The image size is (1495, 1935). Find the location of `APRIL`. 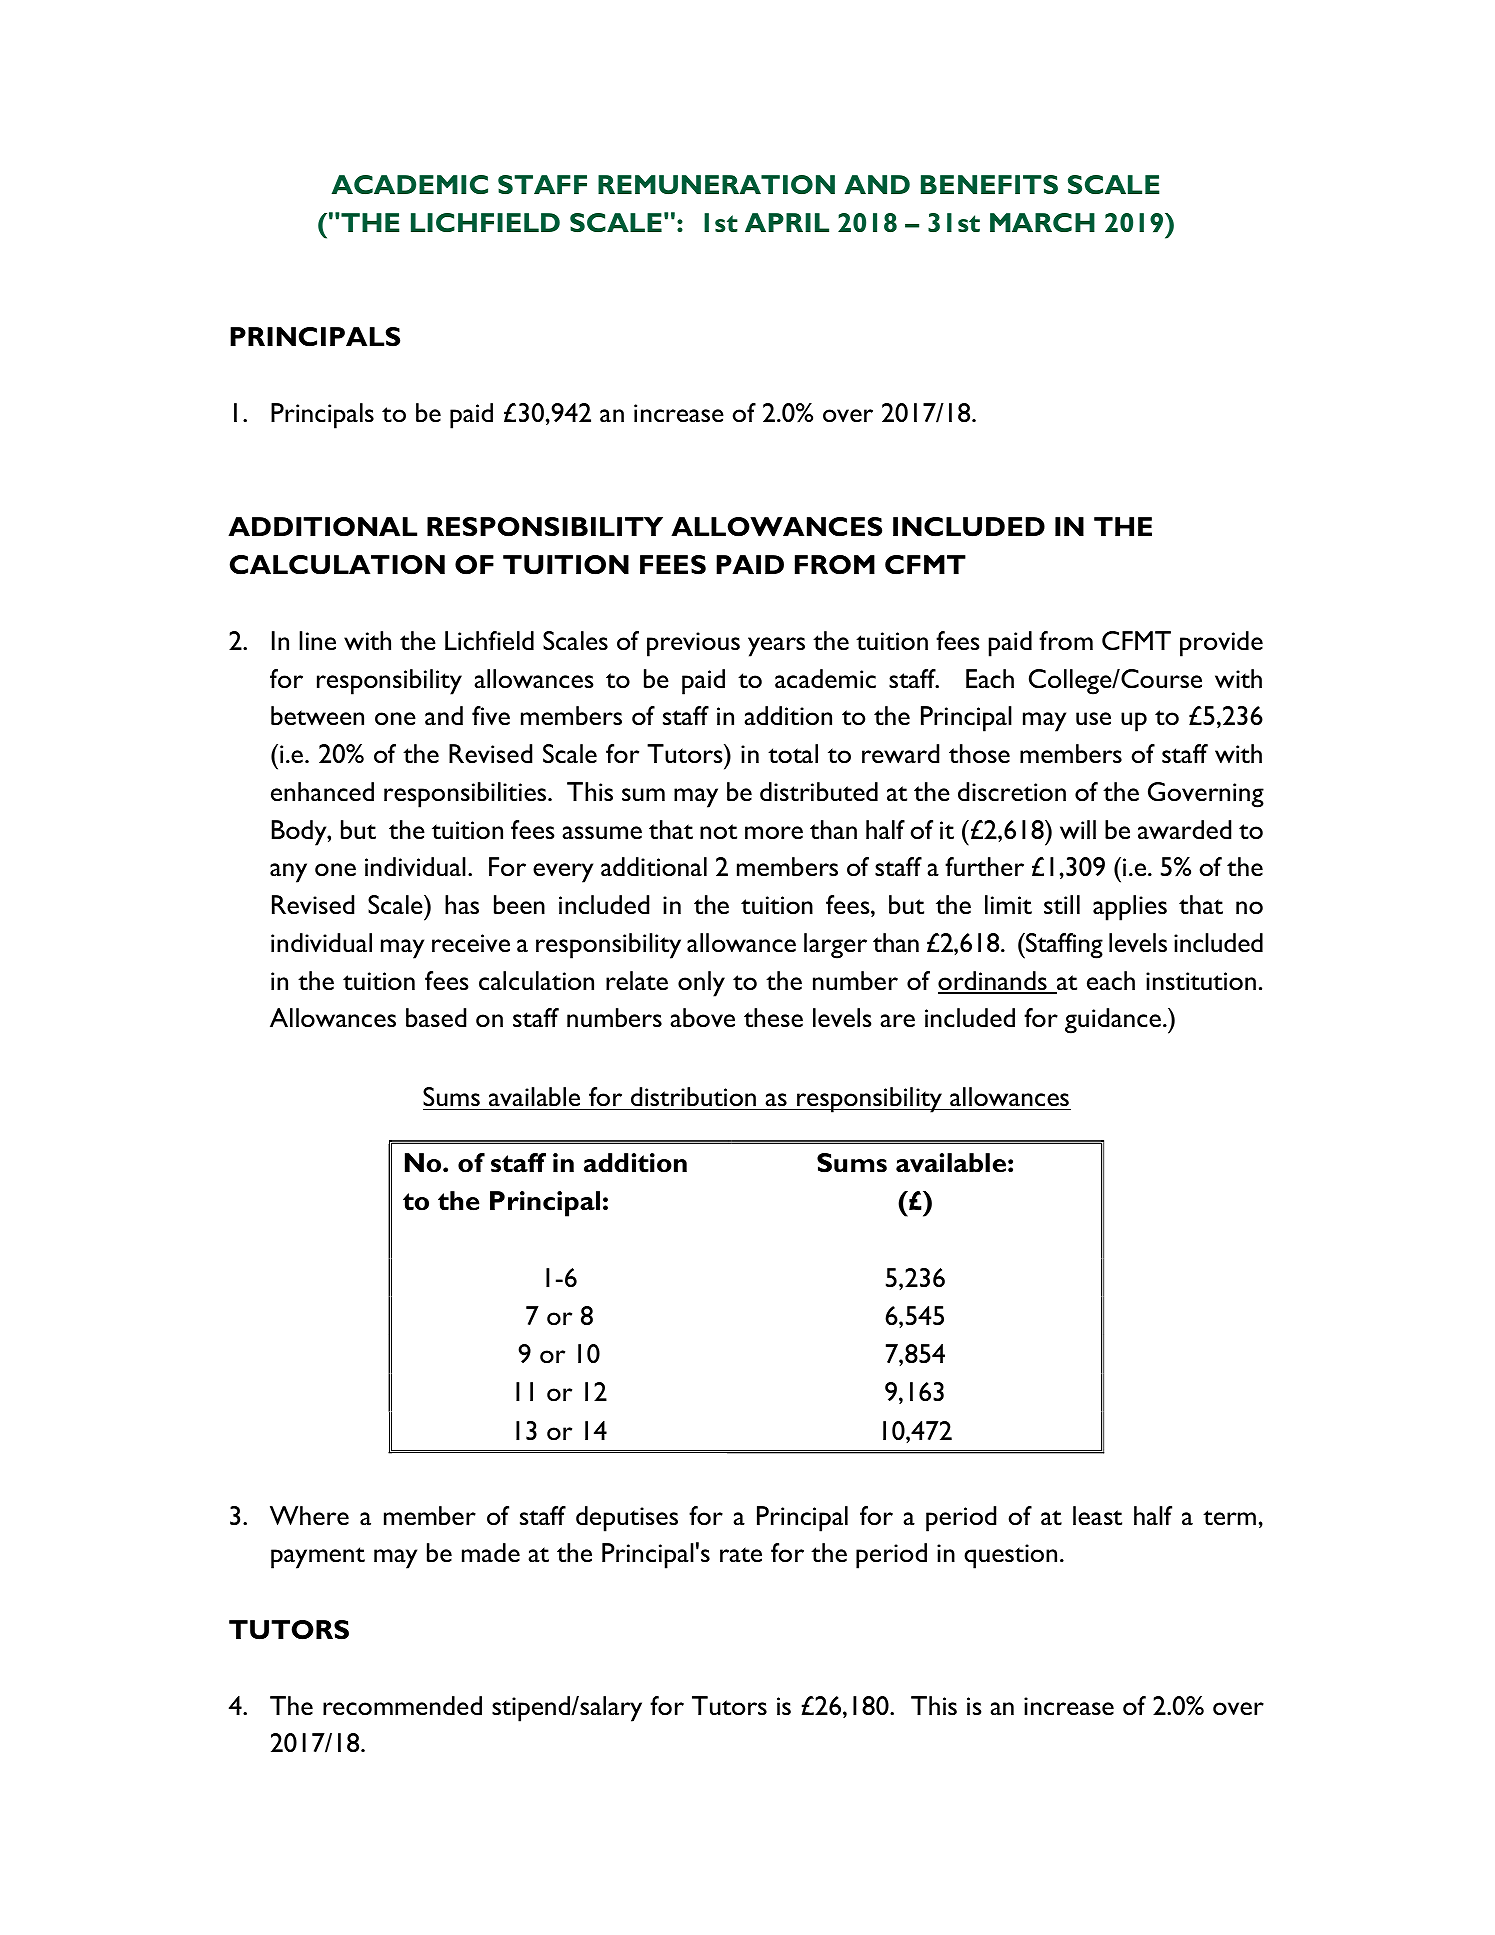

APRIL is located at coordinates (787, 222).
